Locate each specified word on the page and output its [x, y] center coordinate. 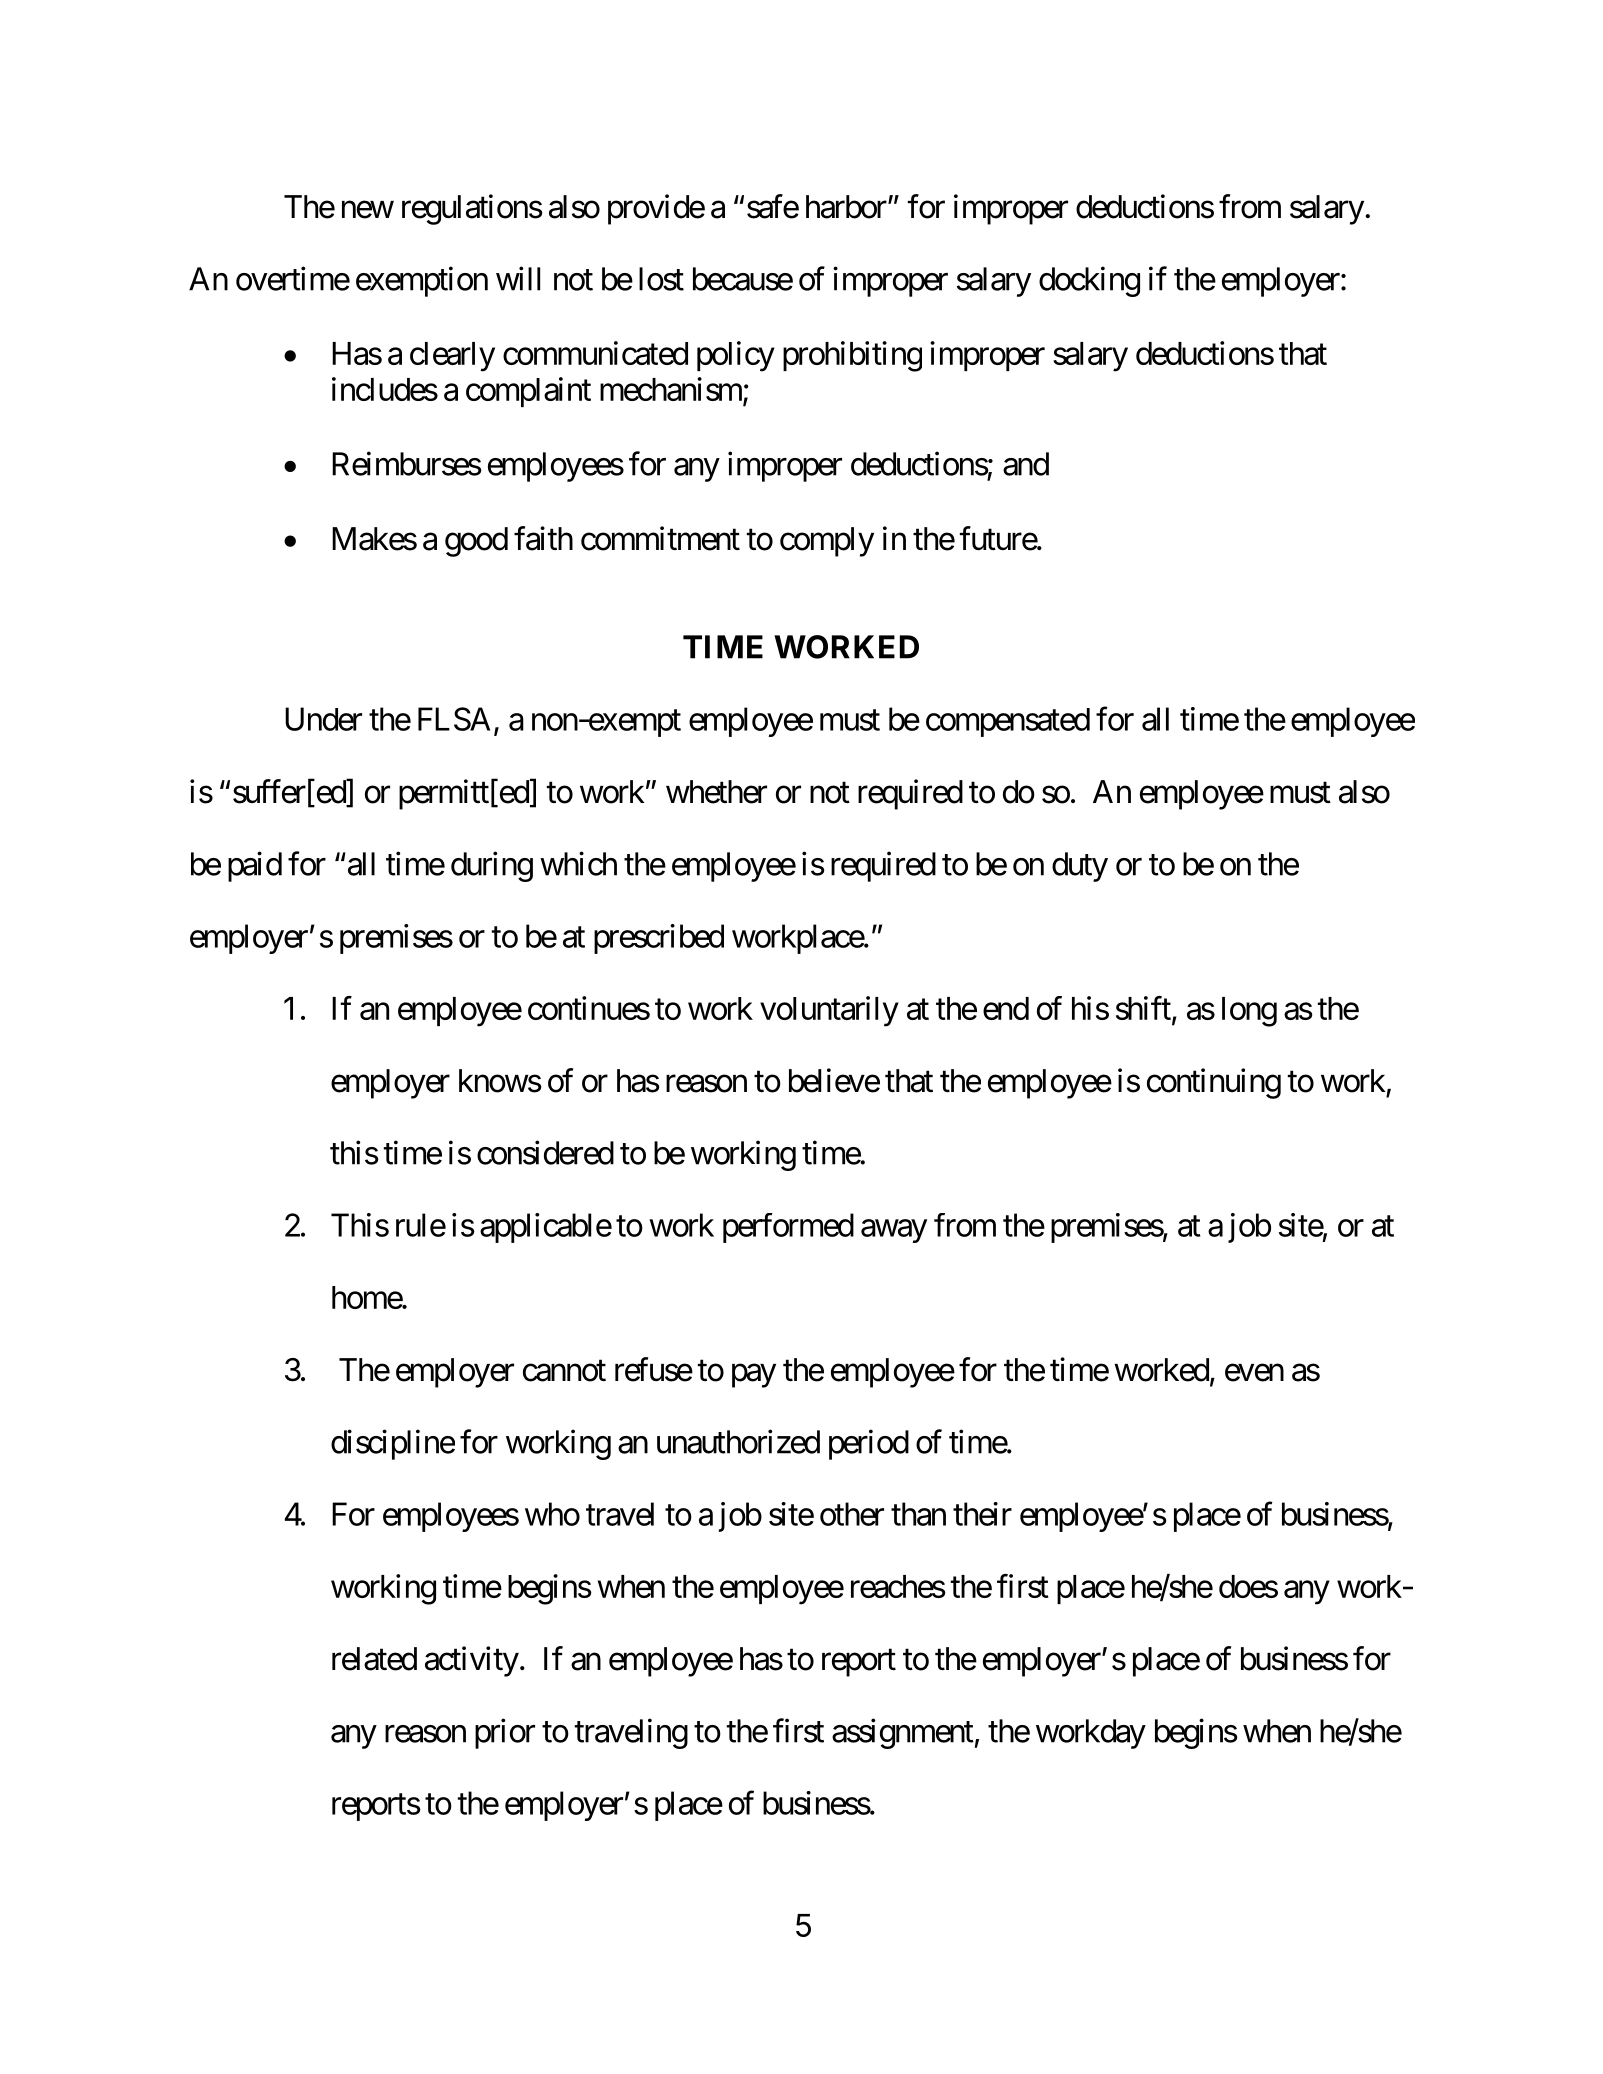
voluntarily [829, 1011]
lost [661, 279]
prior [505, 1733]
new [368, 210]
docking [1089, 281]
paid [255, 866]
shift [1143, 1008]
